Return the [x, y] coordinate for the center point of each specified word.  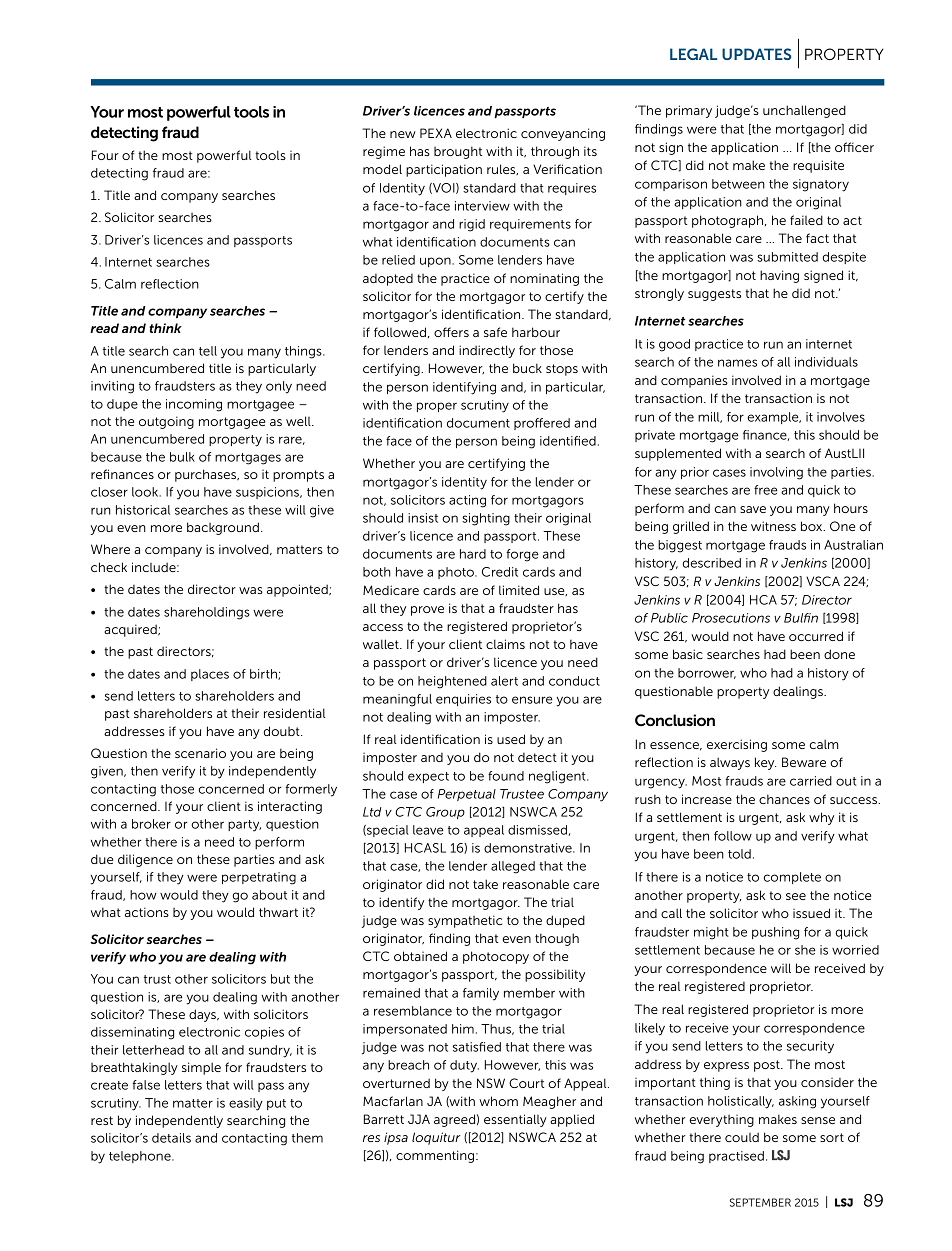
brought [458, 152]
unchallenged [804, 111]
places [210, 675]
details [171, 1138]
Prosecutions [731, 618]
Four [105, 155]
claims [505, 644]
